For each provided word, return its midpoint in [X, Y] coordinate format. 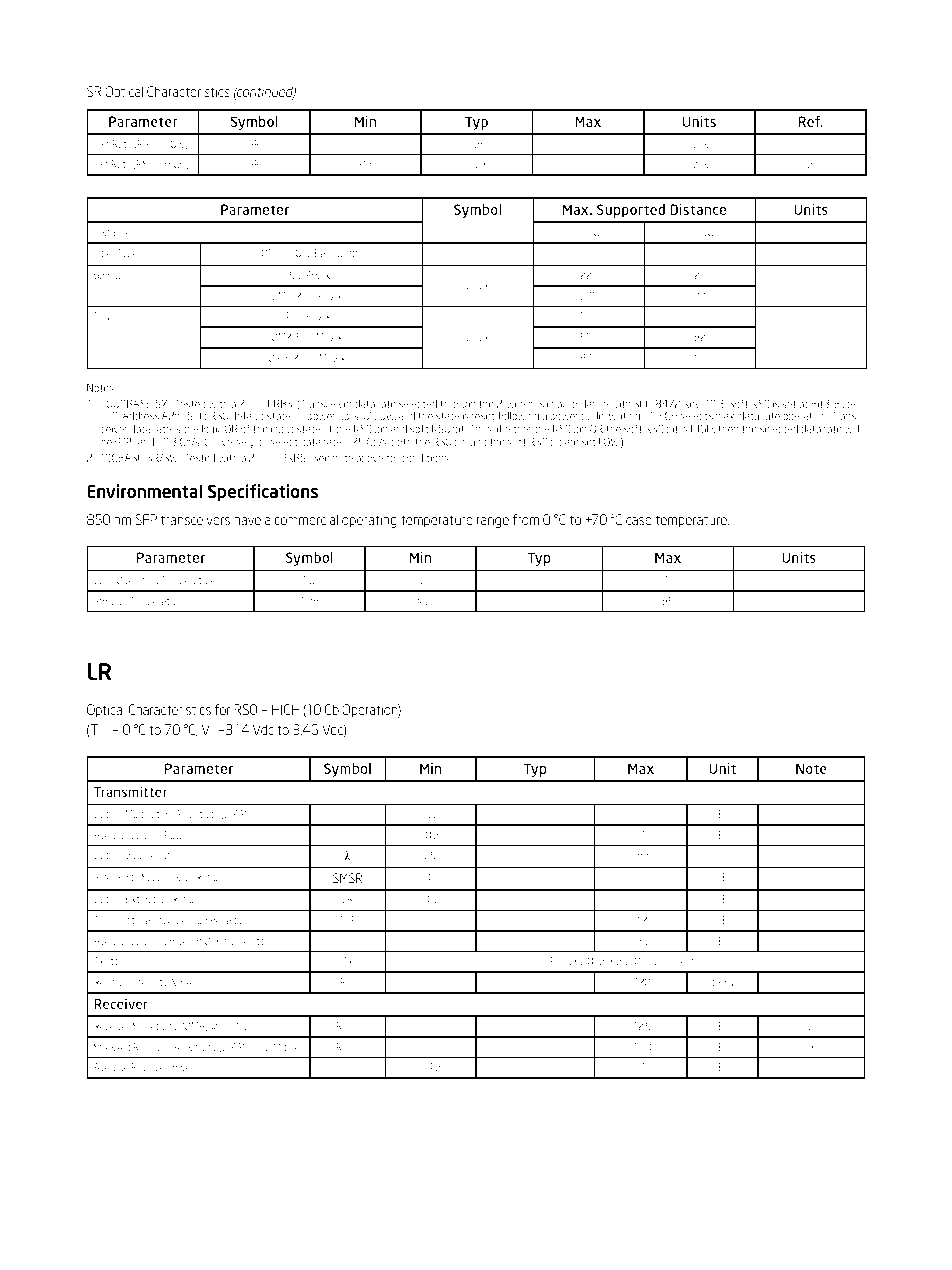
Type [127, 254]
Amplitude [197, 815]
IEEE [576, 961]
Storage [110, 602]
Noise [182, 982]
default [247, 415]
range [493, 522]
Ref [810, 121]
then [728, 429]
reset [483, 416]
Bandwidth [337, 253]
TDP [348, 920]
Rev [692, 403]
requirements [671, 962]
